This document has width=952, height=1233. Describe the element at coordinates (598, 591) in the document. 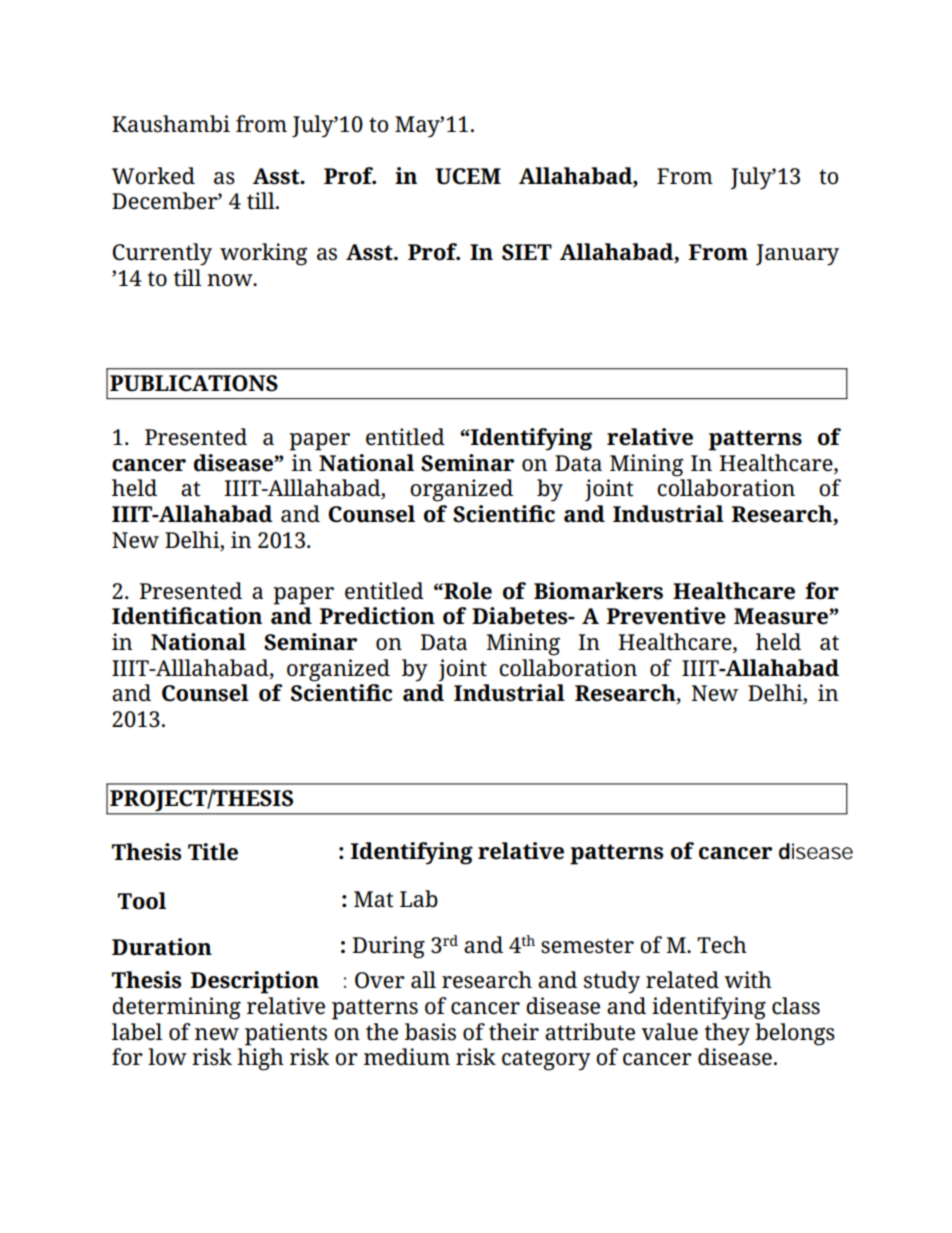

I see `Biomarkers` at that location.
